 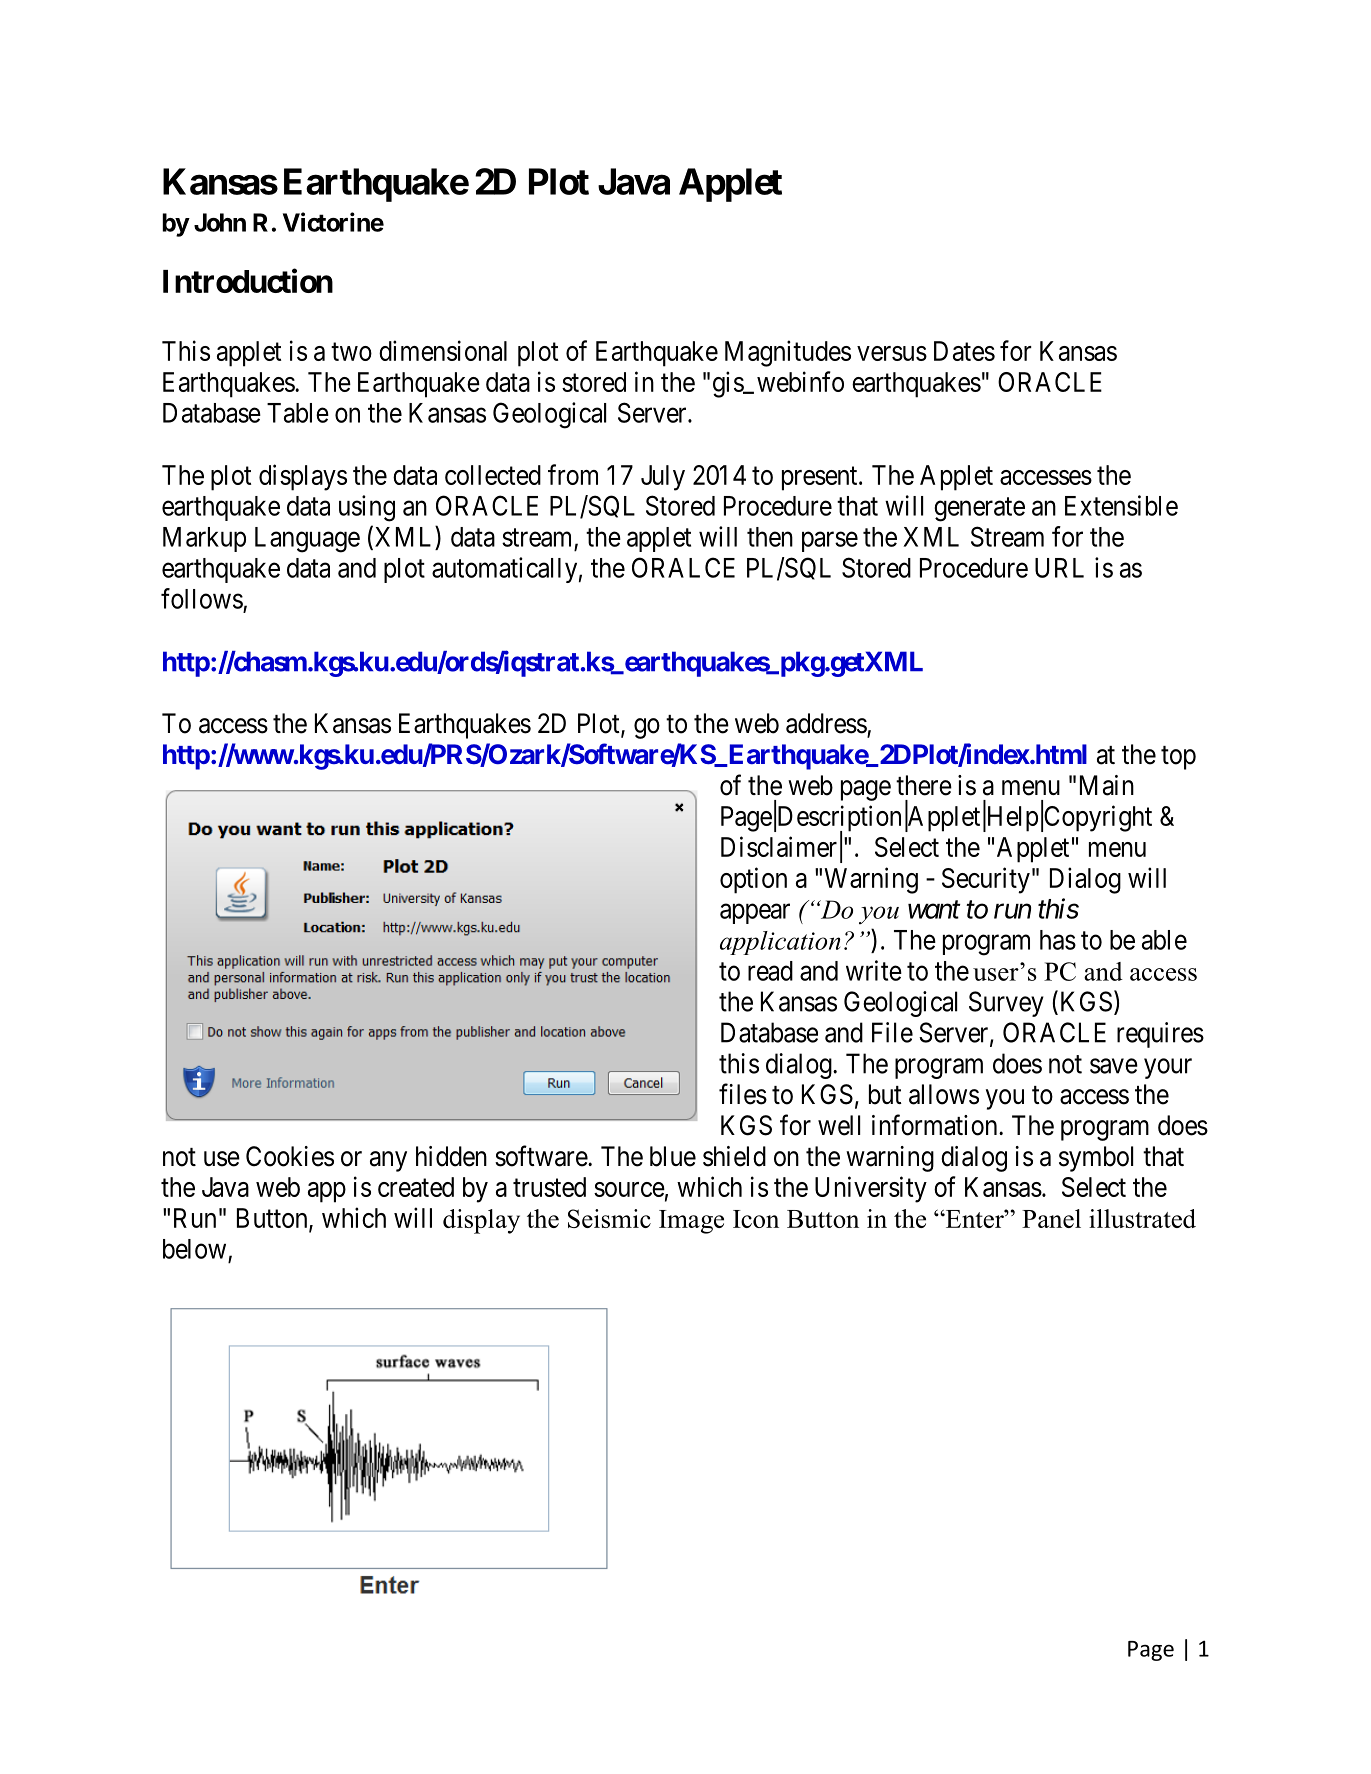 I want to click on any, so click(x=388, y=1161).
